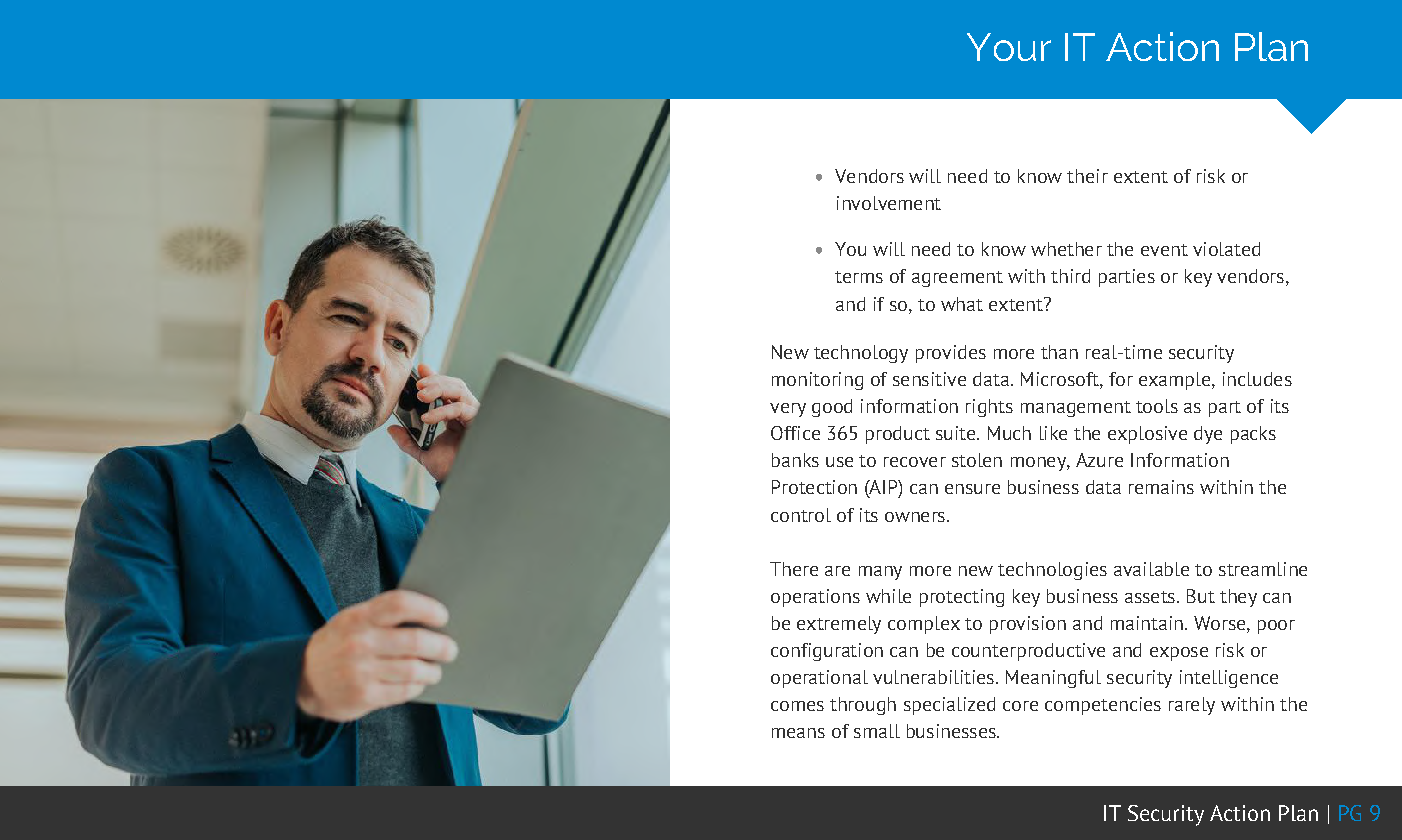 This page has height=840, width=1402. What do you see at coordinates (863, 706) in the page?
I see `through` at bounding box center [863, 706].
